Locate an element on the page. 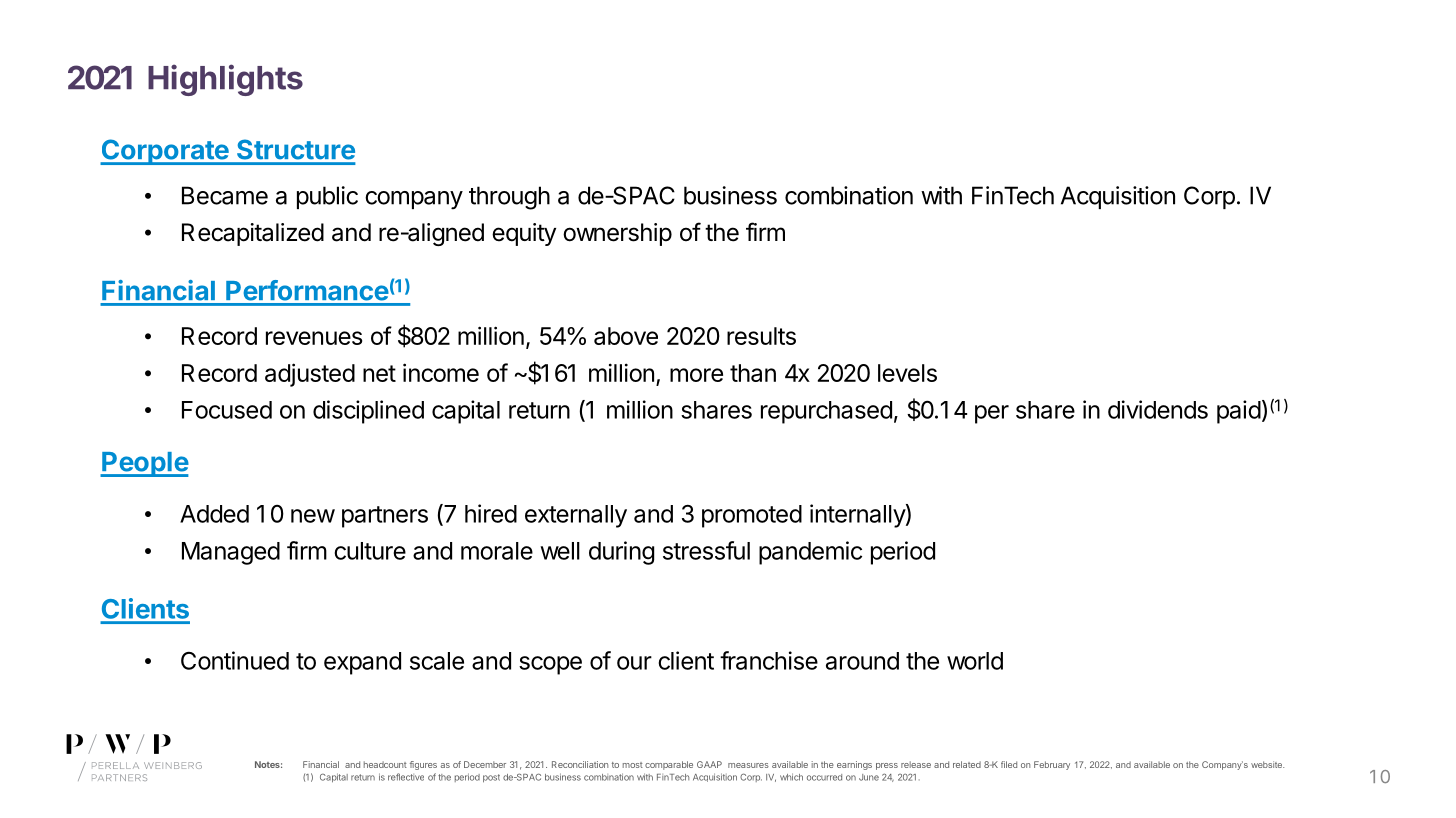 This image has width=1456, height=818. revenues is located at coordinates (314, 338).
